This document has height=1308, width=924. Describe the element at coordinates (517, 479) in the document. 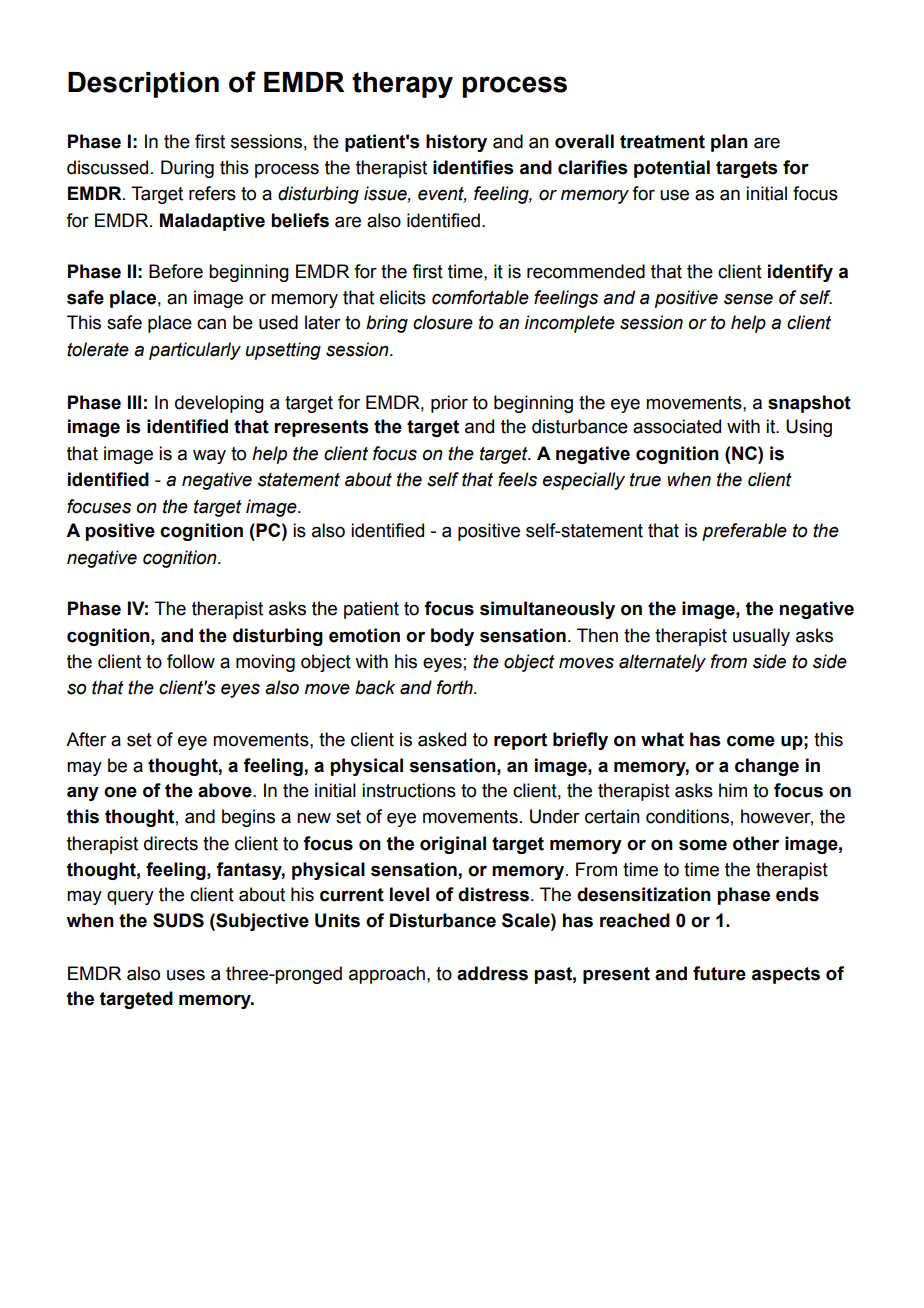

I see `feels` at that location.
